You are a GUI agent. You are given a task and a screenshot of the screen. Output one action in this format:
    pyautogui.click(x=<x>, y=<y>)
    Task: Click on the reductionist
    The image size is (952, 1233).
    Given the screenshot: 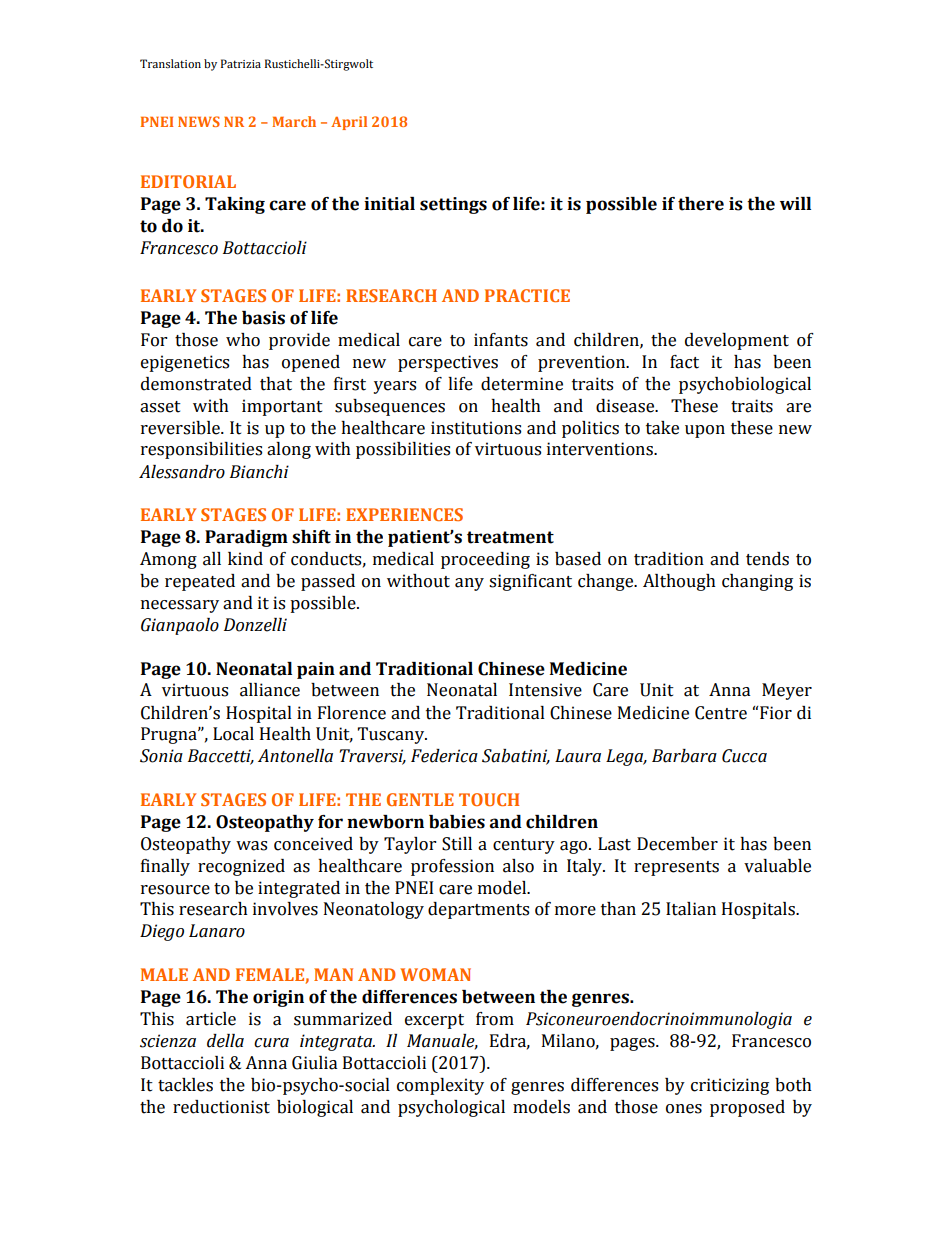 What is the action you would take?
    pyautogui.click(x=221, y=1107)
